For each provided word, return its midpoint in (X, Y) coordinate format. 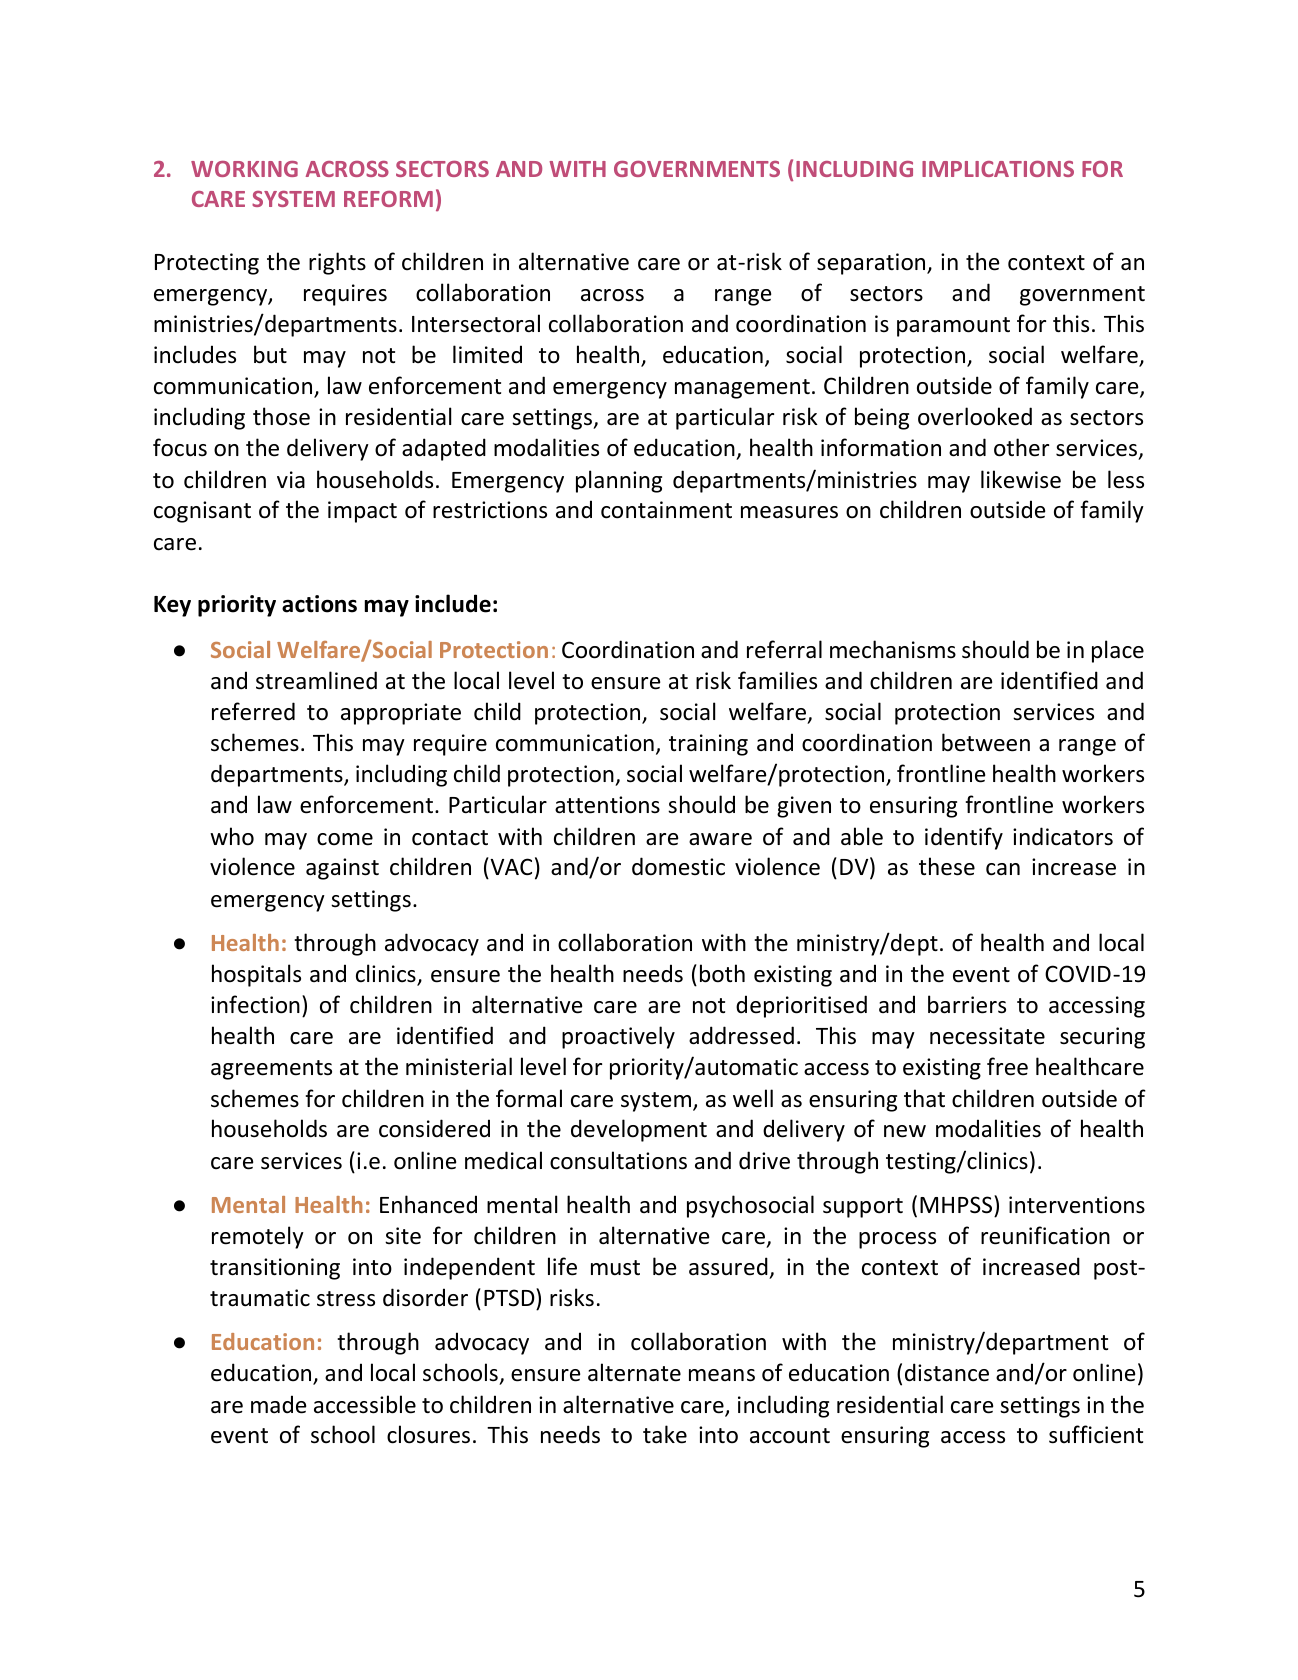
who (232, 836)
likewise (1021, 479)
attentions (607, 805)
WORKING (244, 169)
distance (947, 1372)
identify (964, 838)
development (639, 1130)
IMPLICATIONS (998, 169)
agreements (271, 1070)
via (291, 479)
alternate (634, 1372)
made (278, 1404)
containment (666, 510)
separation (872, 264)
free (1007, 1066)
